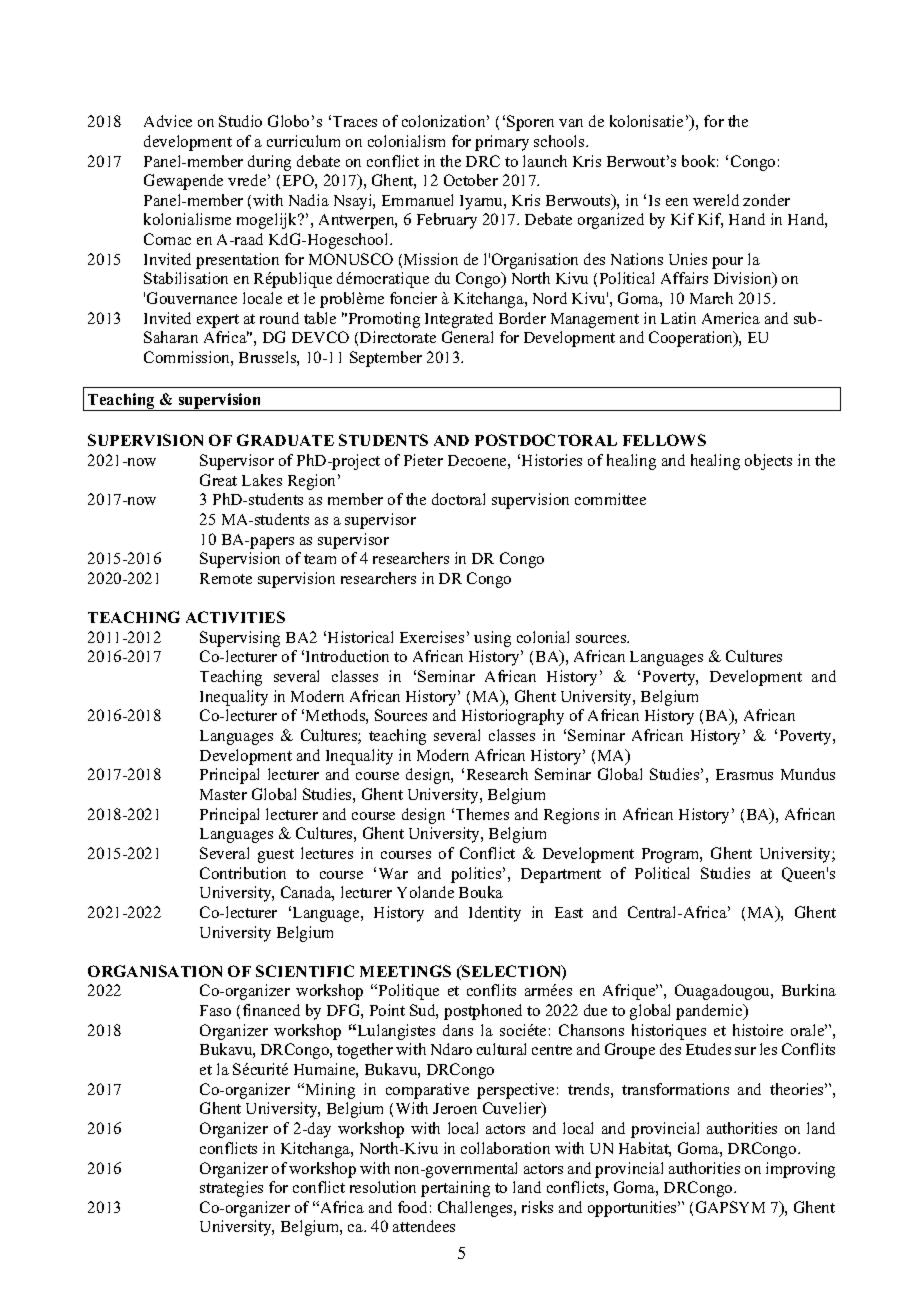 The width and height of the document is (924, 1308). I want to click on Contribution, so click(243, 873).
